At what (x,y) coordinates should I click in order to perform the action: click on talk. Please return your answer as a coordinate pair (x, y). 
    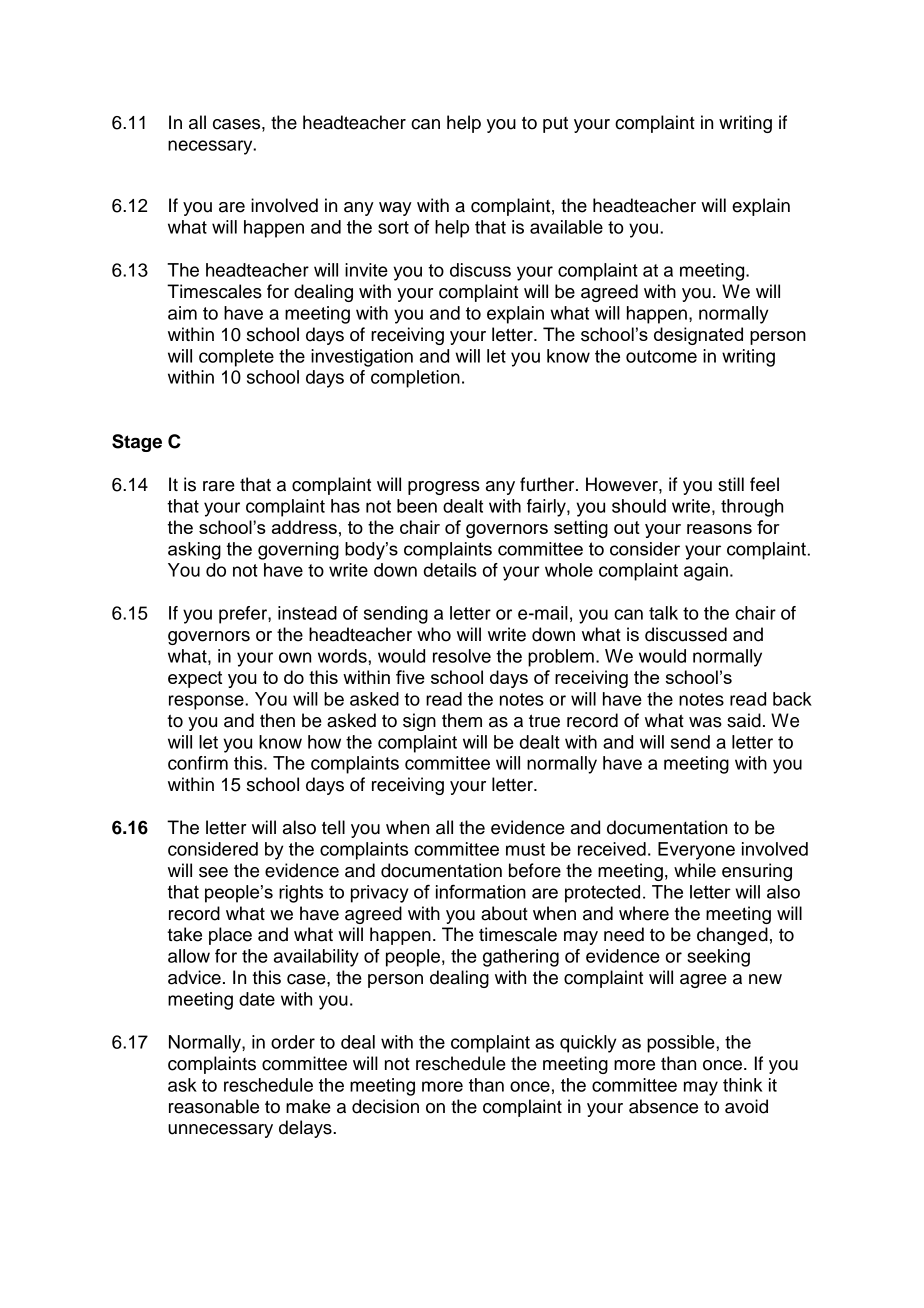
    Looking at the image, I should click on (663, 613).
